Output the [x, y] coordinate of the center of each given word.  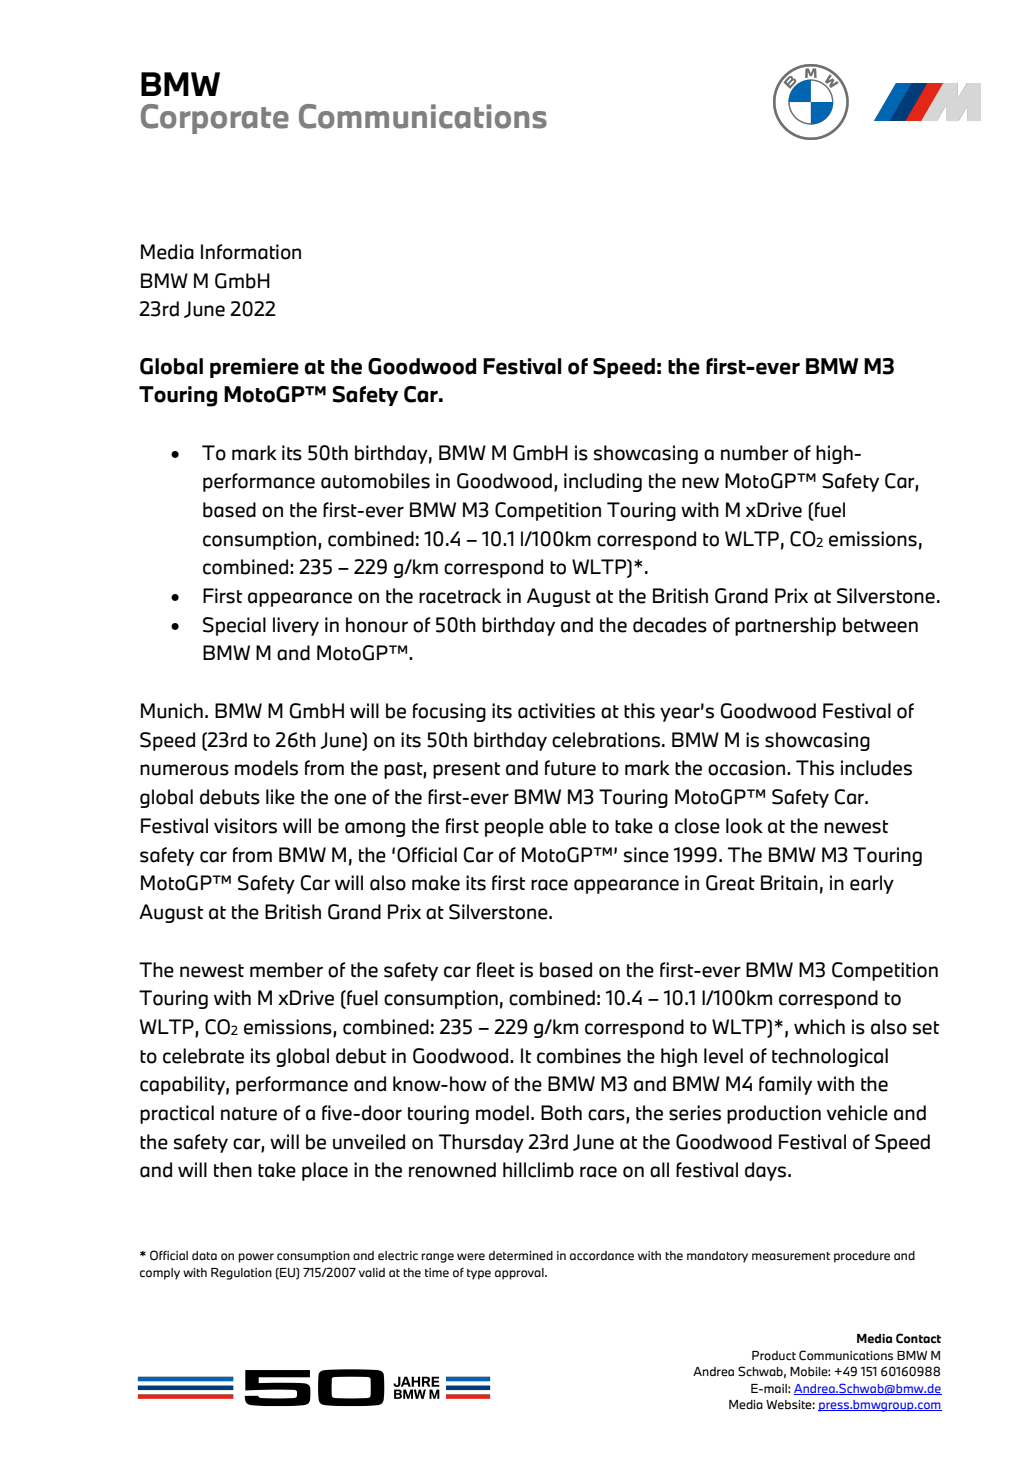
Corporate [215, 119]
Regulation [241, 1274]
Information [251, 252]
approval [520, 1274]
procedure [862, 1257]
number [755, 453]
